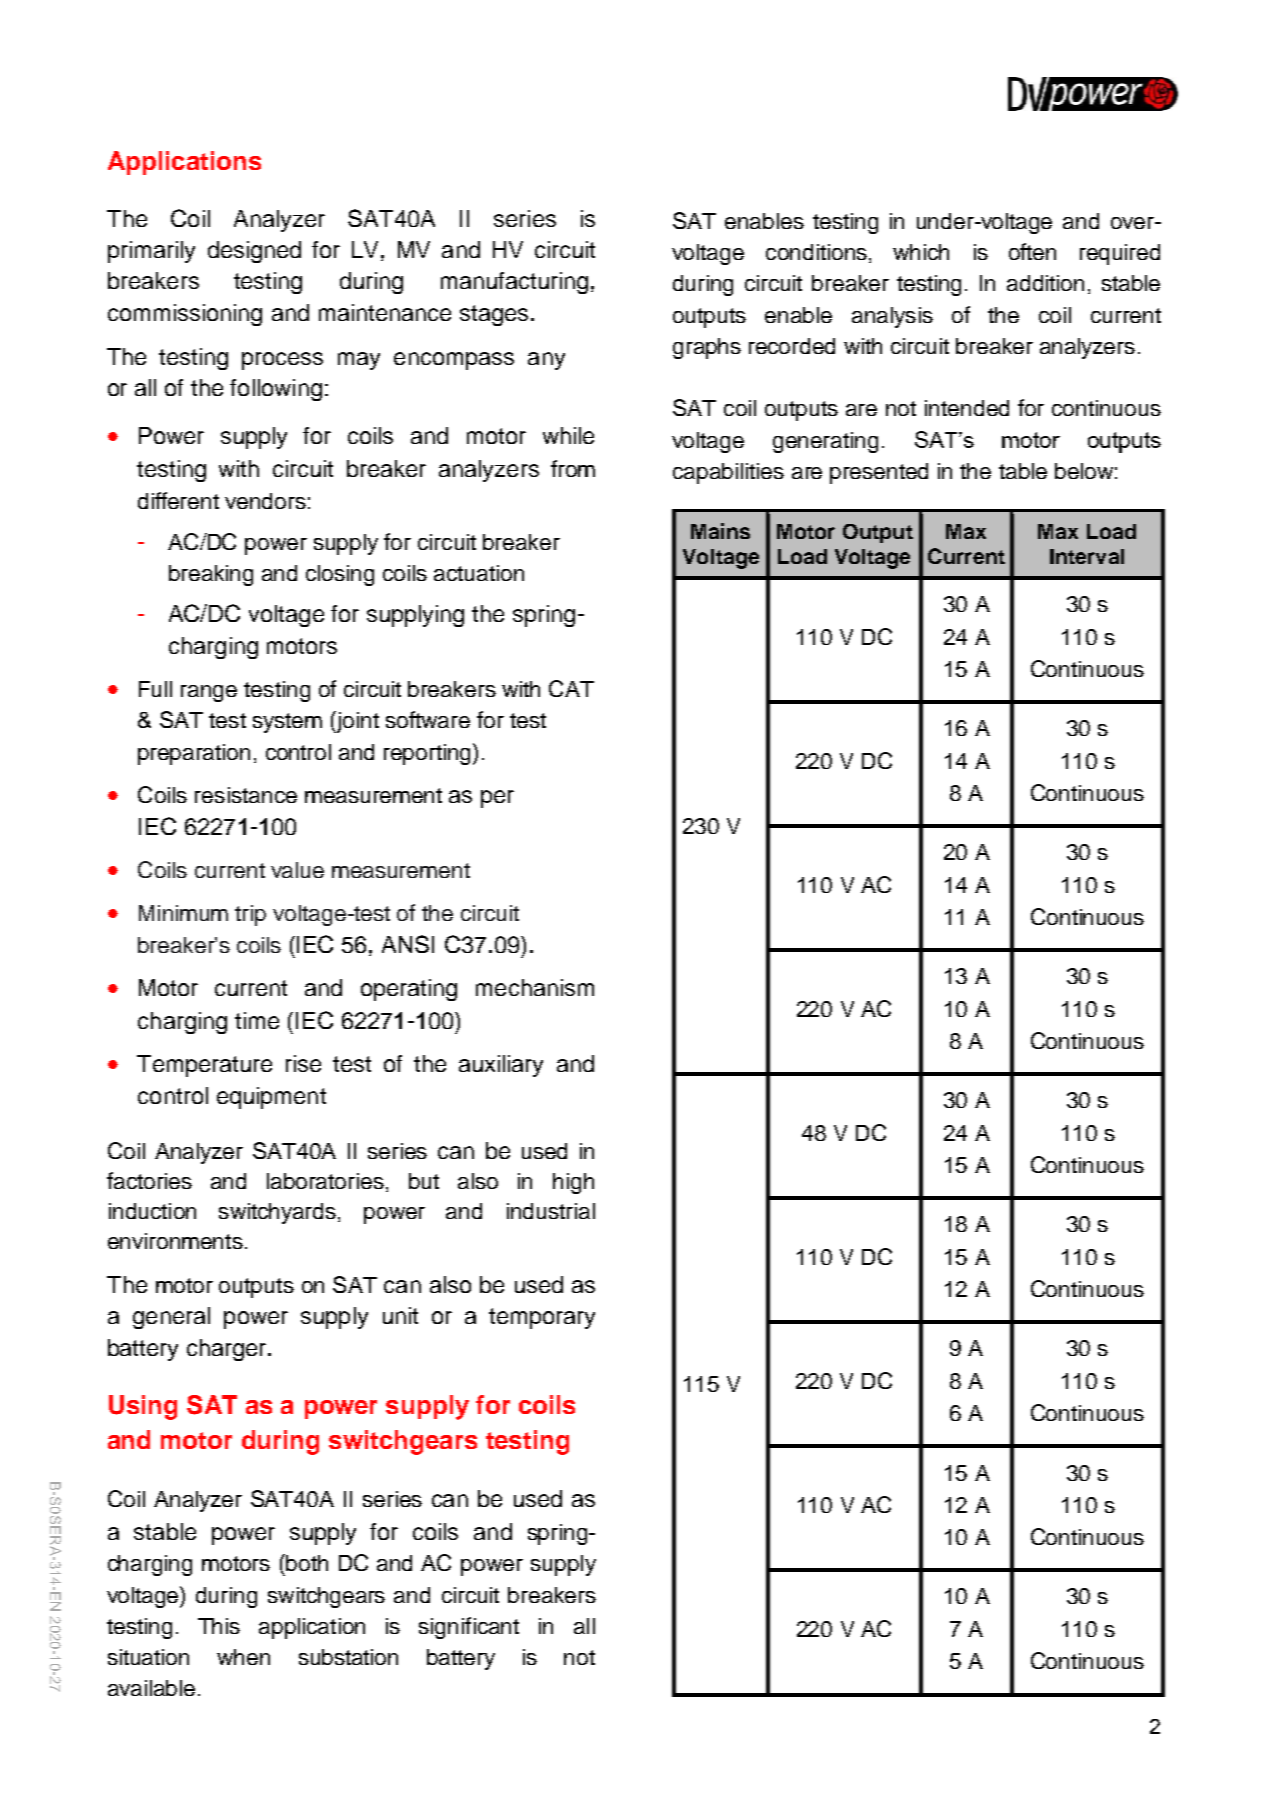 This screenshot has width=1284, height=1816. What do you see at coordinates (542, 1318) in the screenshot?
I see `temporary` at bounding box center [542, 1318].
